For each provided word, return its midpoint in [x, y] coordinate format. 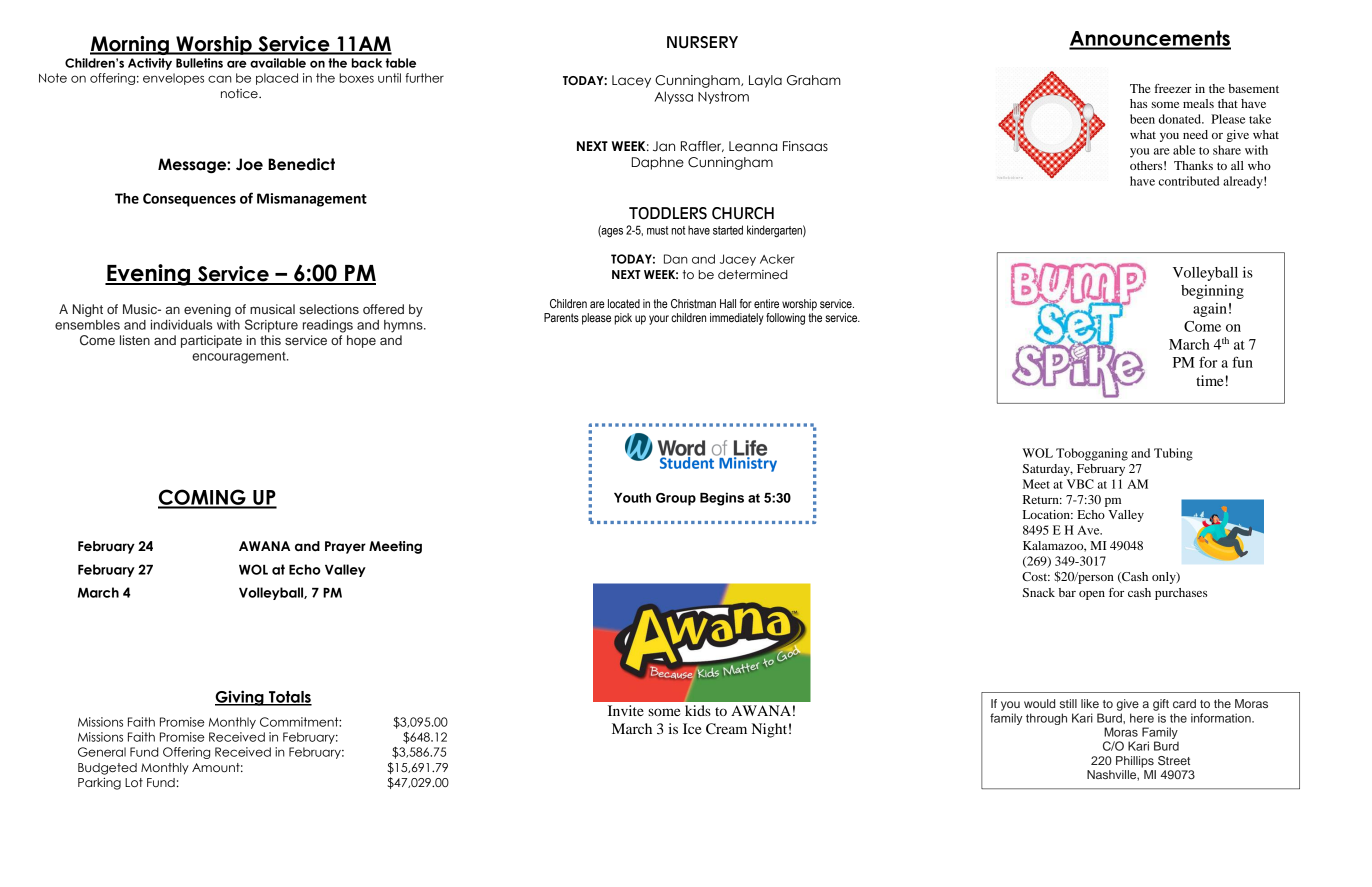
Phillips [1135, 762]
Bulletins [199, 63]
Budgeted [107, 769]
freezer [1173, 88]
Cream [726, 729]
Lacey [631, 81]
